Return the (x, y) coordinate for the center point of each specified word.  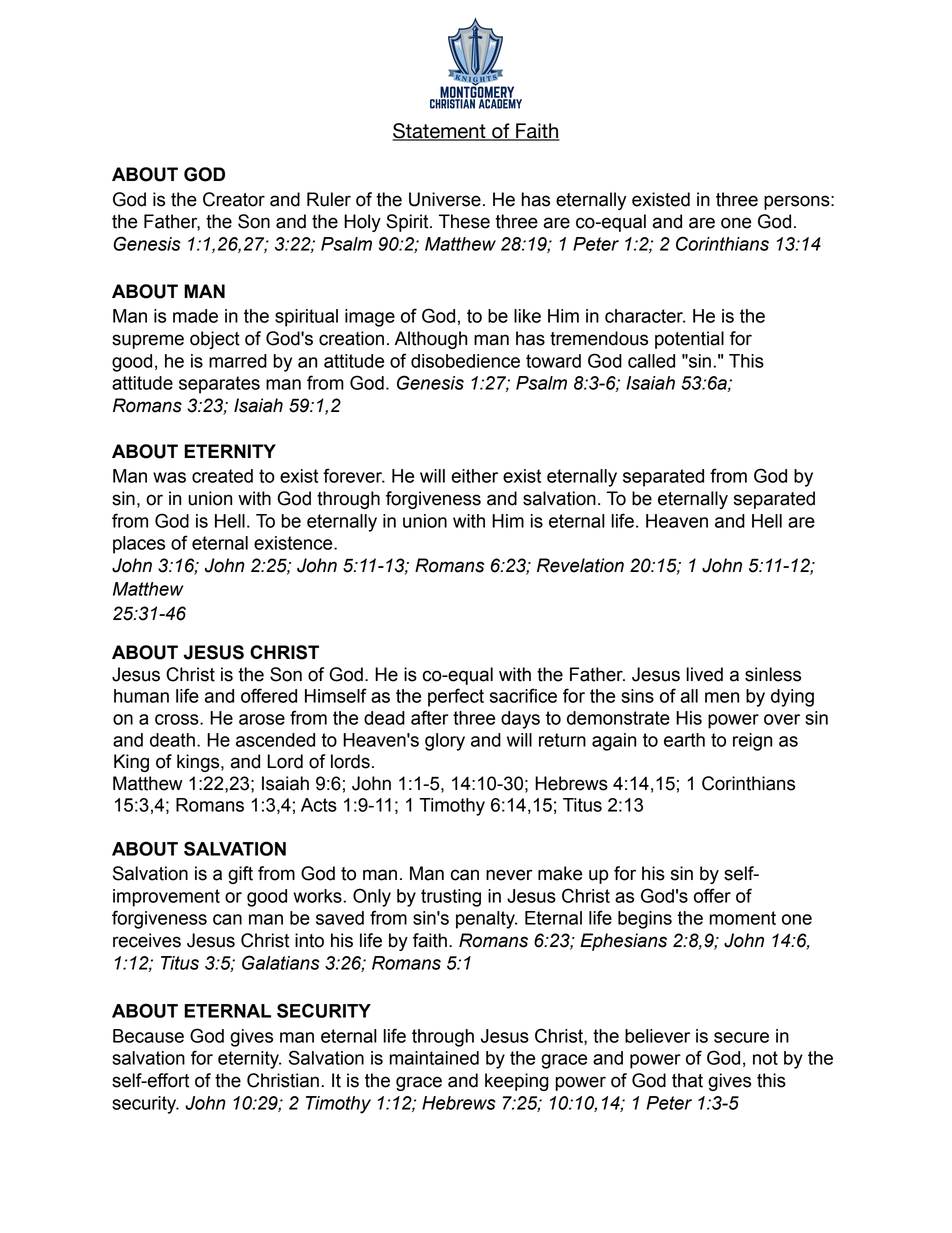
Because (148, 1036)
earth (684, 740)
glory (445, 742)
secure (741, 1037)
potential (689, 340)
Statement (440, 132)
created (222, 476)
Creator (234, 199)
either (474, 476)
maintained (434, 1058)
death (172, 740)
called (651, 361)
